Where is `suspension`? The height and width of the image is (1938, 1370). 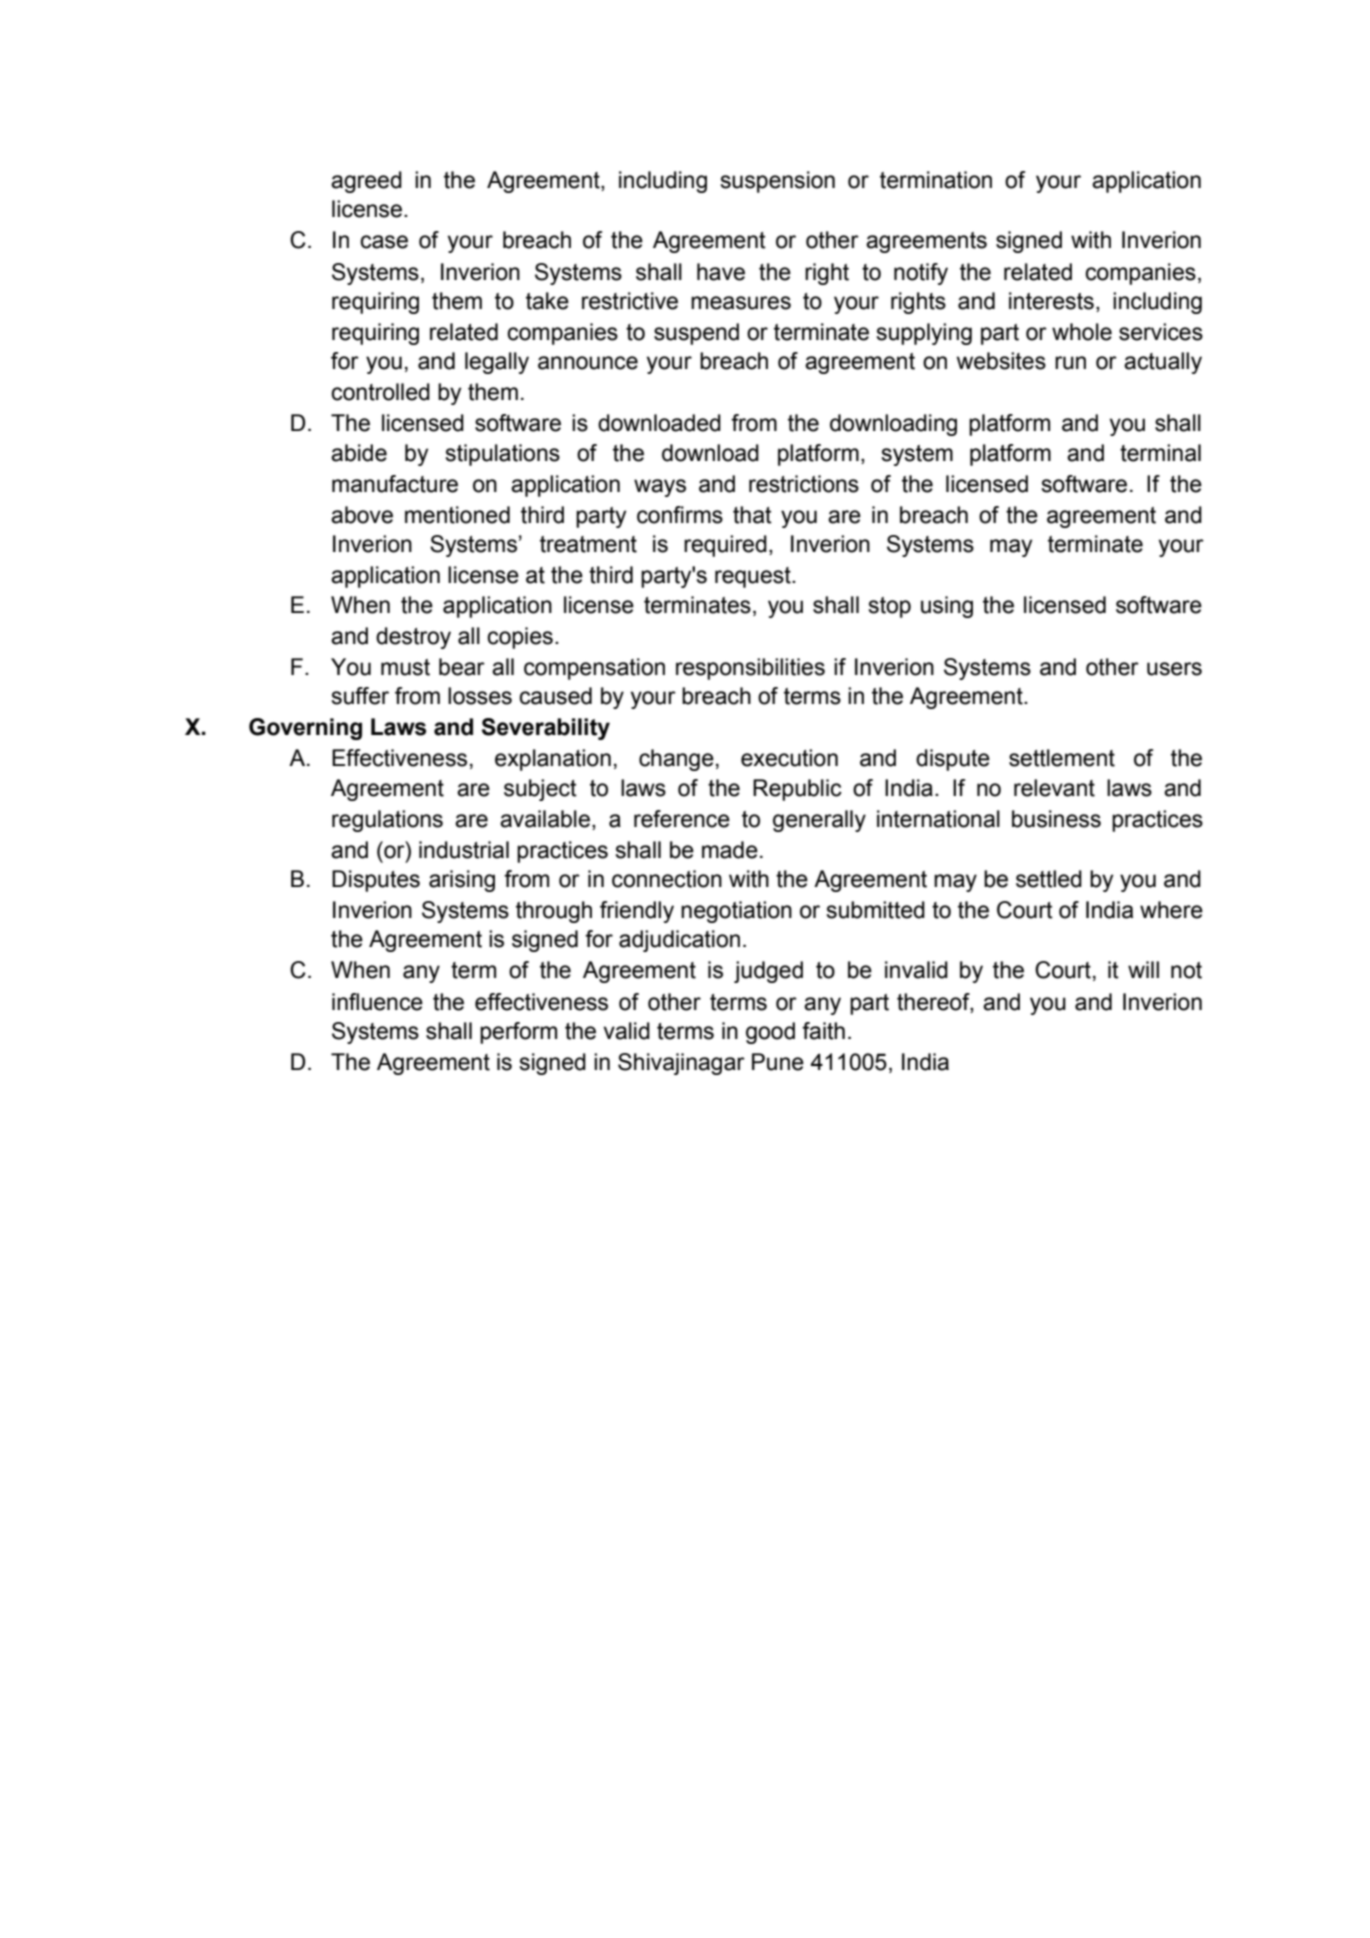 suspension is located at coordinates (777, 182).
